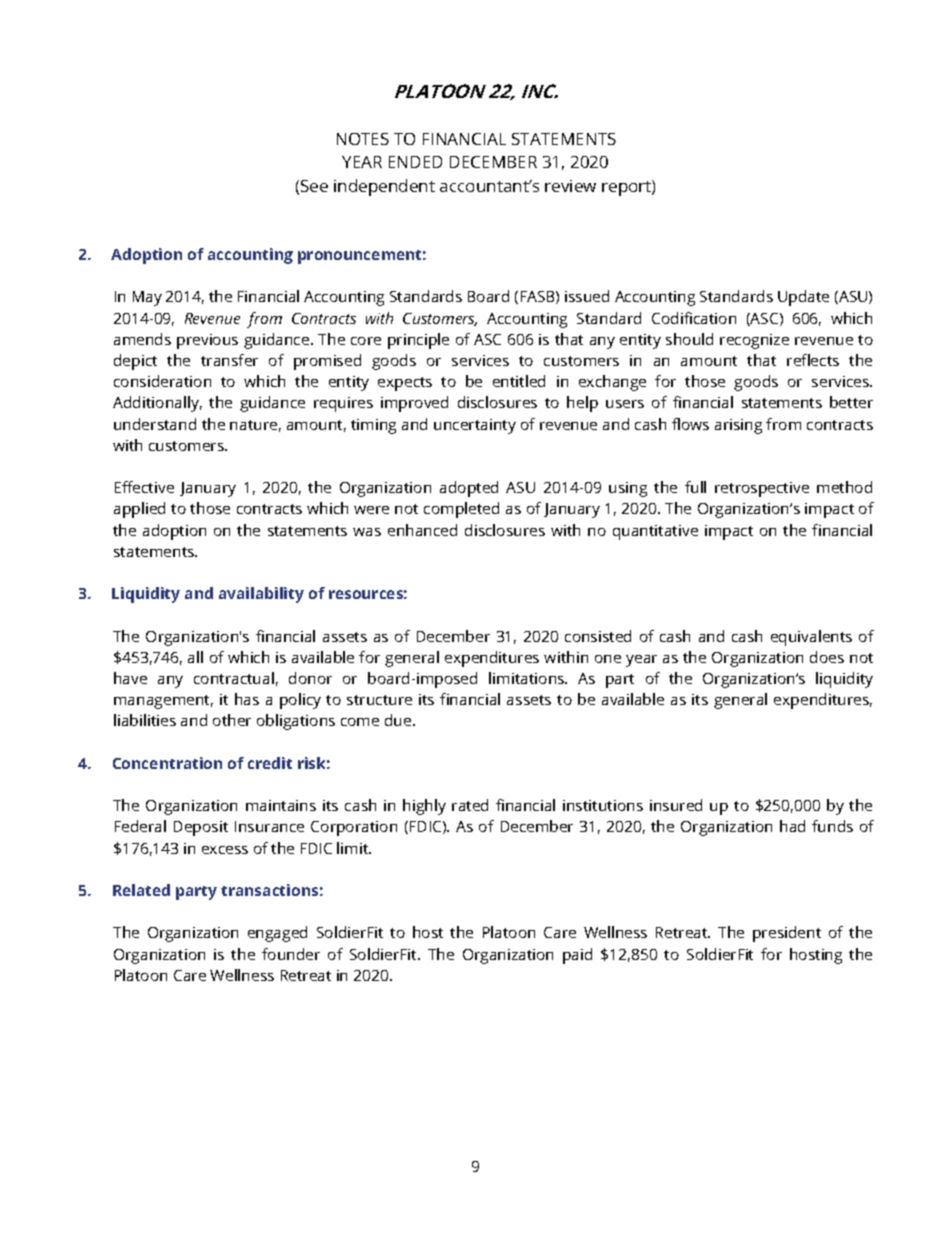  What do you see at coordinates (570, 186) in the page?
I see `review` at bounding box center [570, 186].
